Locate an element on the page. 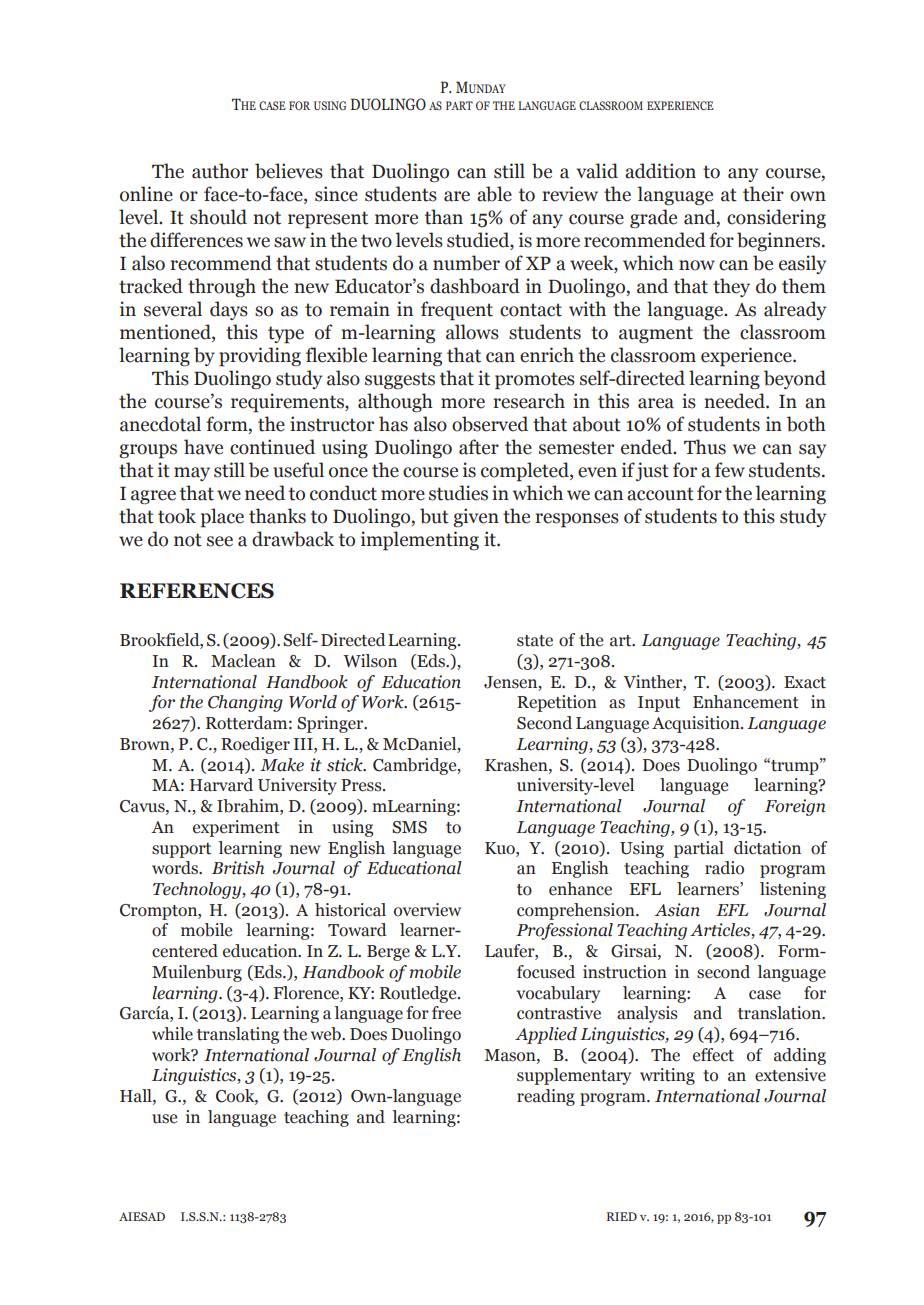 This document has height=1305, width=924. radio is located at coordinates (724, 868).
